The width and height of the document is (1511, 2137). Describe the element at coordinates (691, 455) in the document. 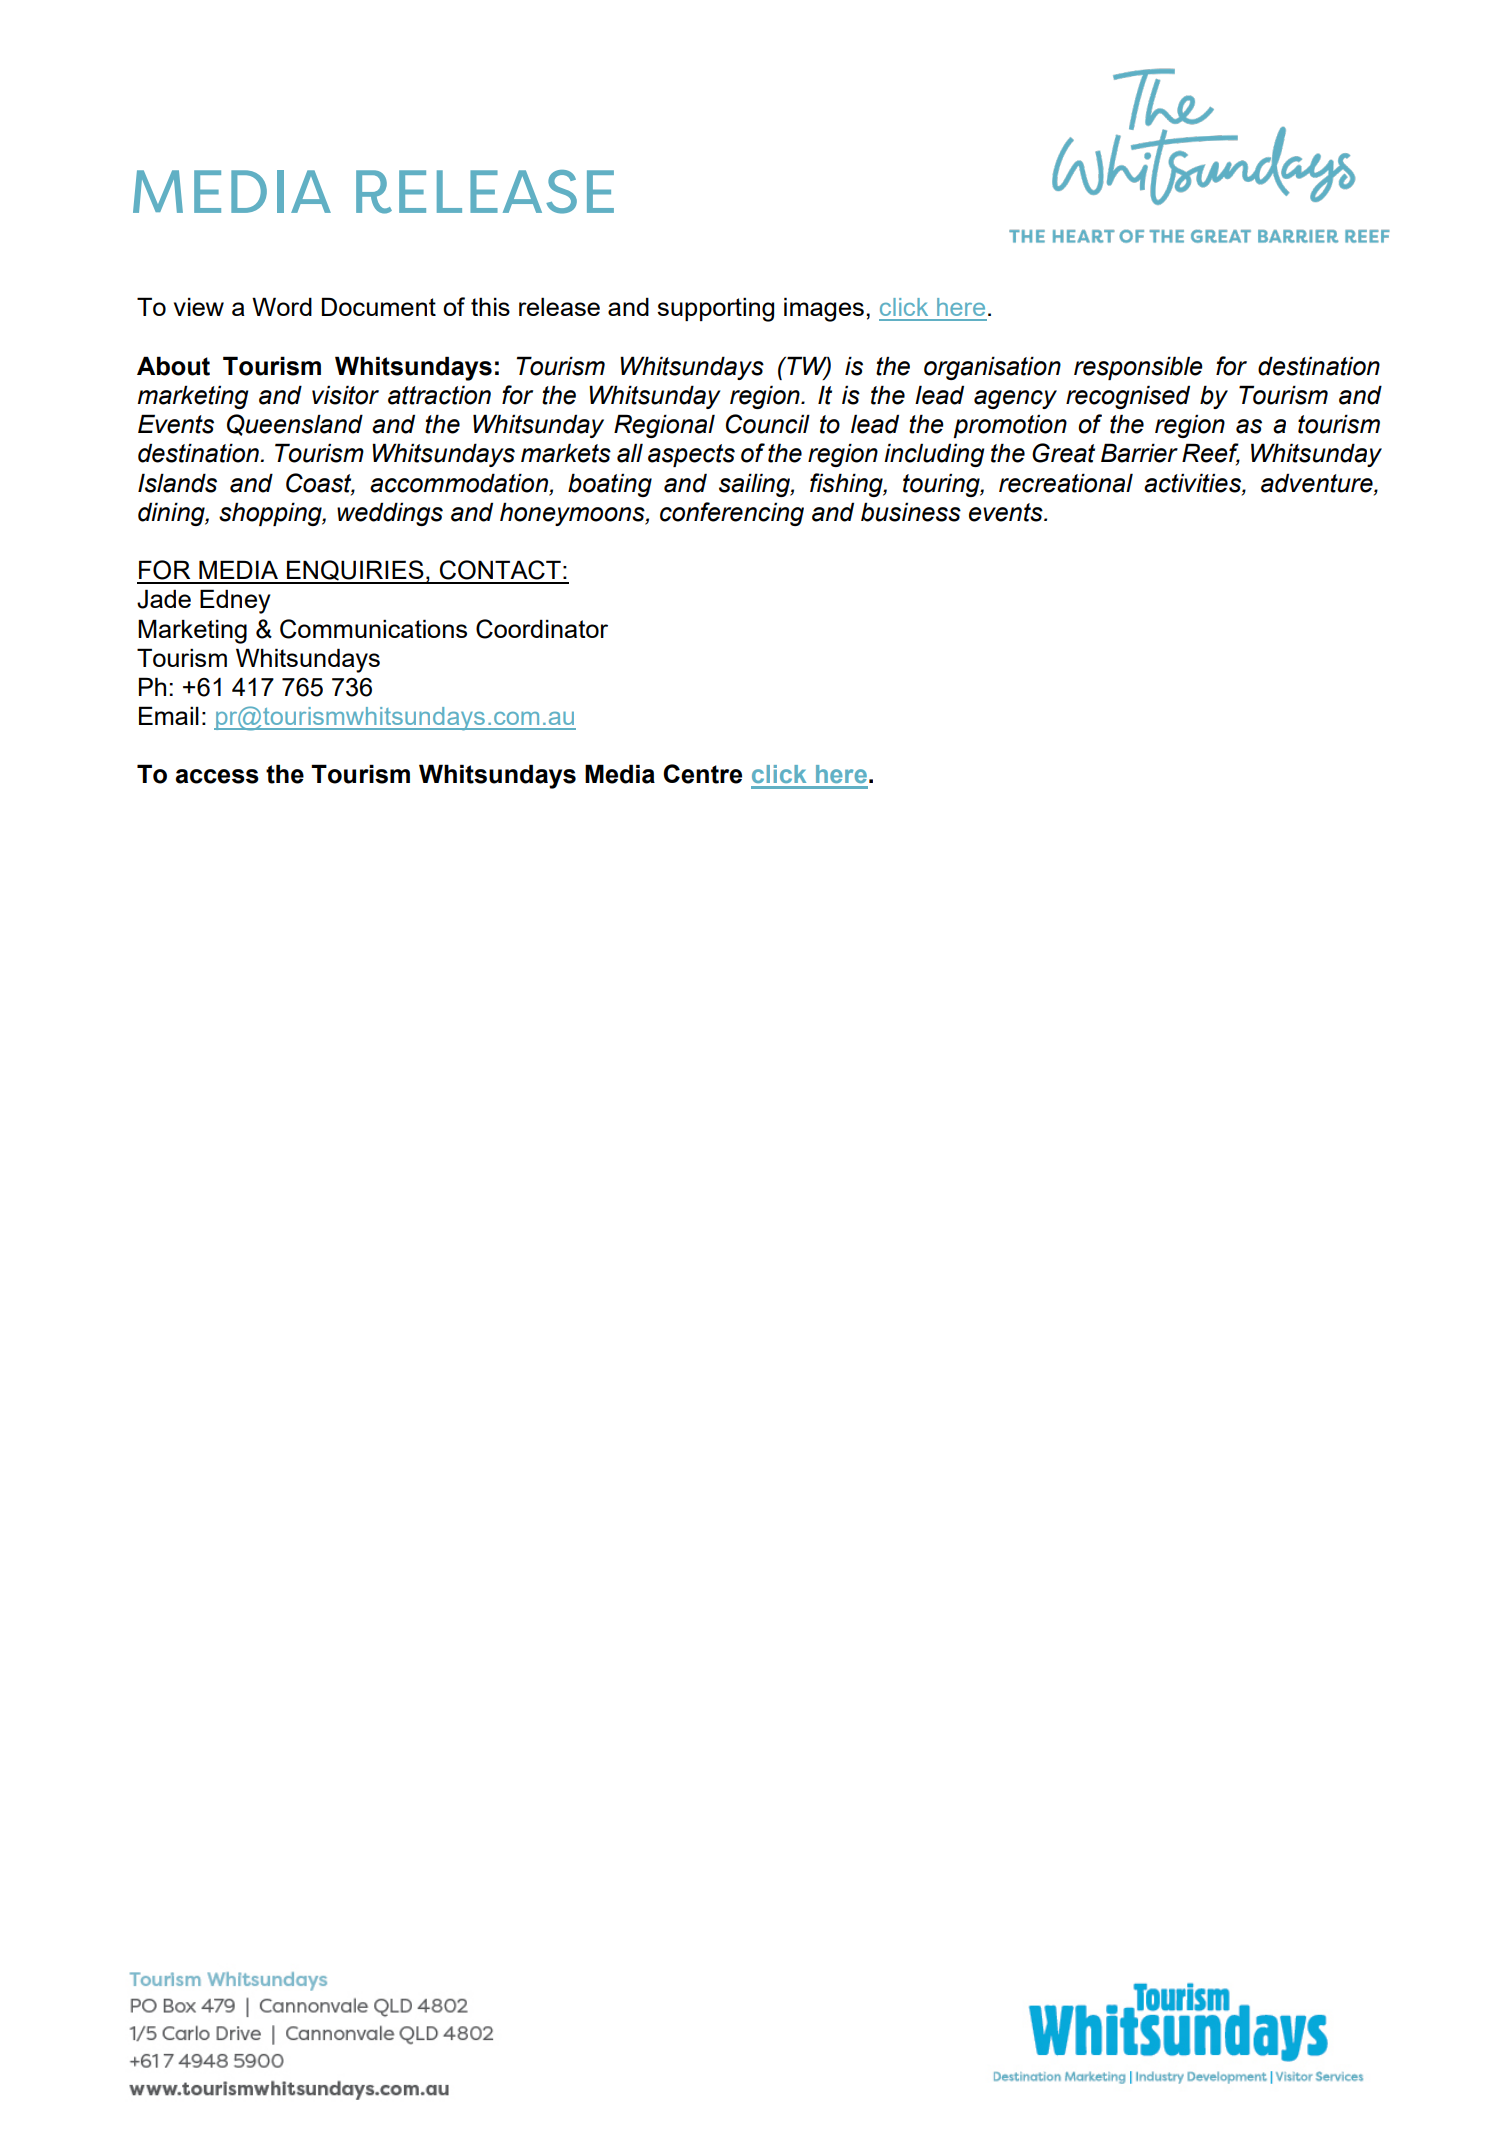

I see `aspects` at that location.
